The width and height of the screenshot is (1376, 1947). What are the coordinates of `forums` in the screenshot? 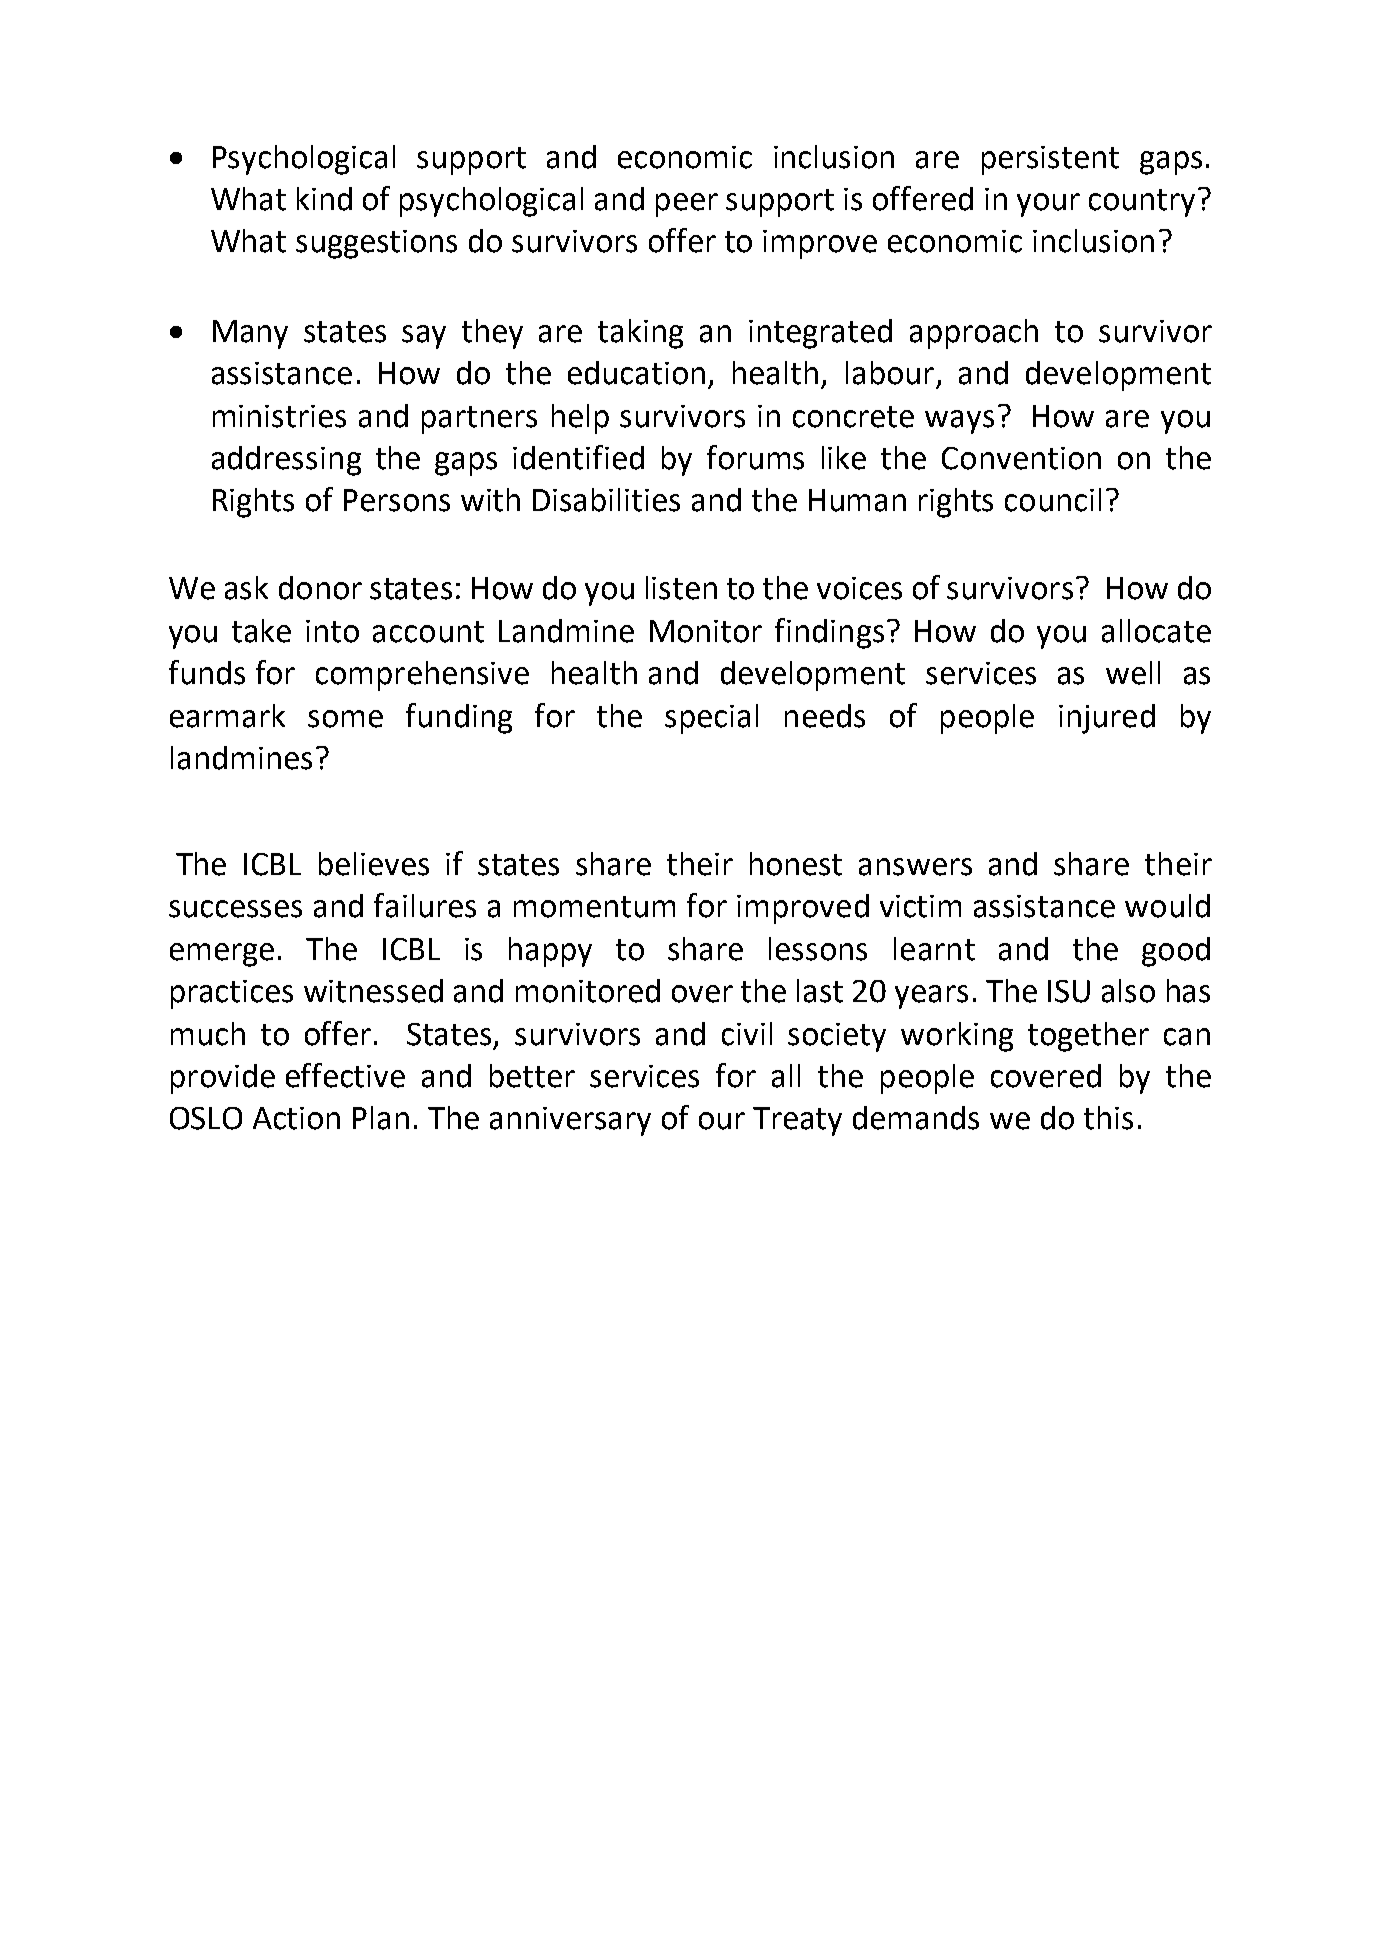 It's located at (755, 457).
